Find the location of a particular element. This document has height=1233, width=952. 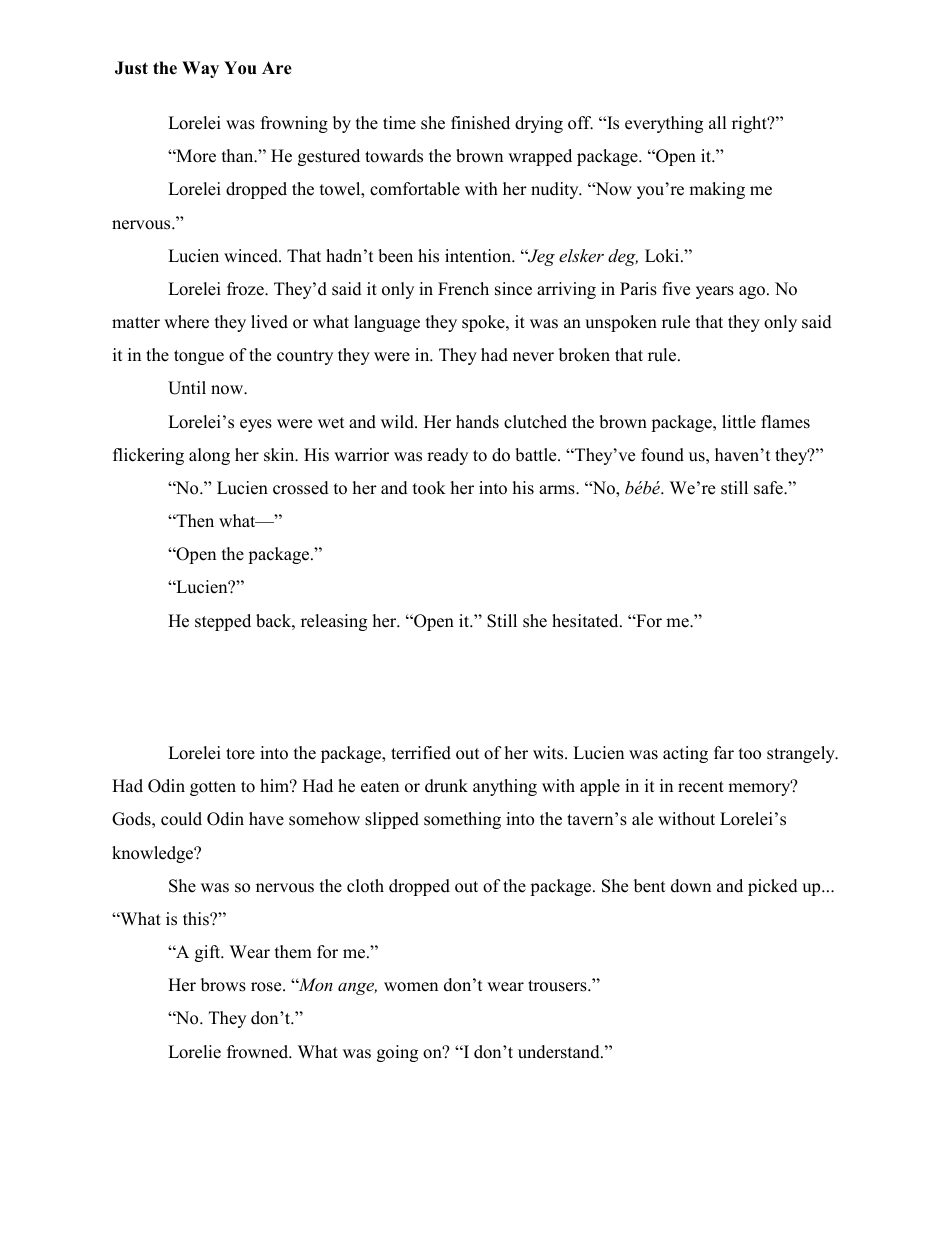

stepped is located at coordinates (223, 622).
